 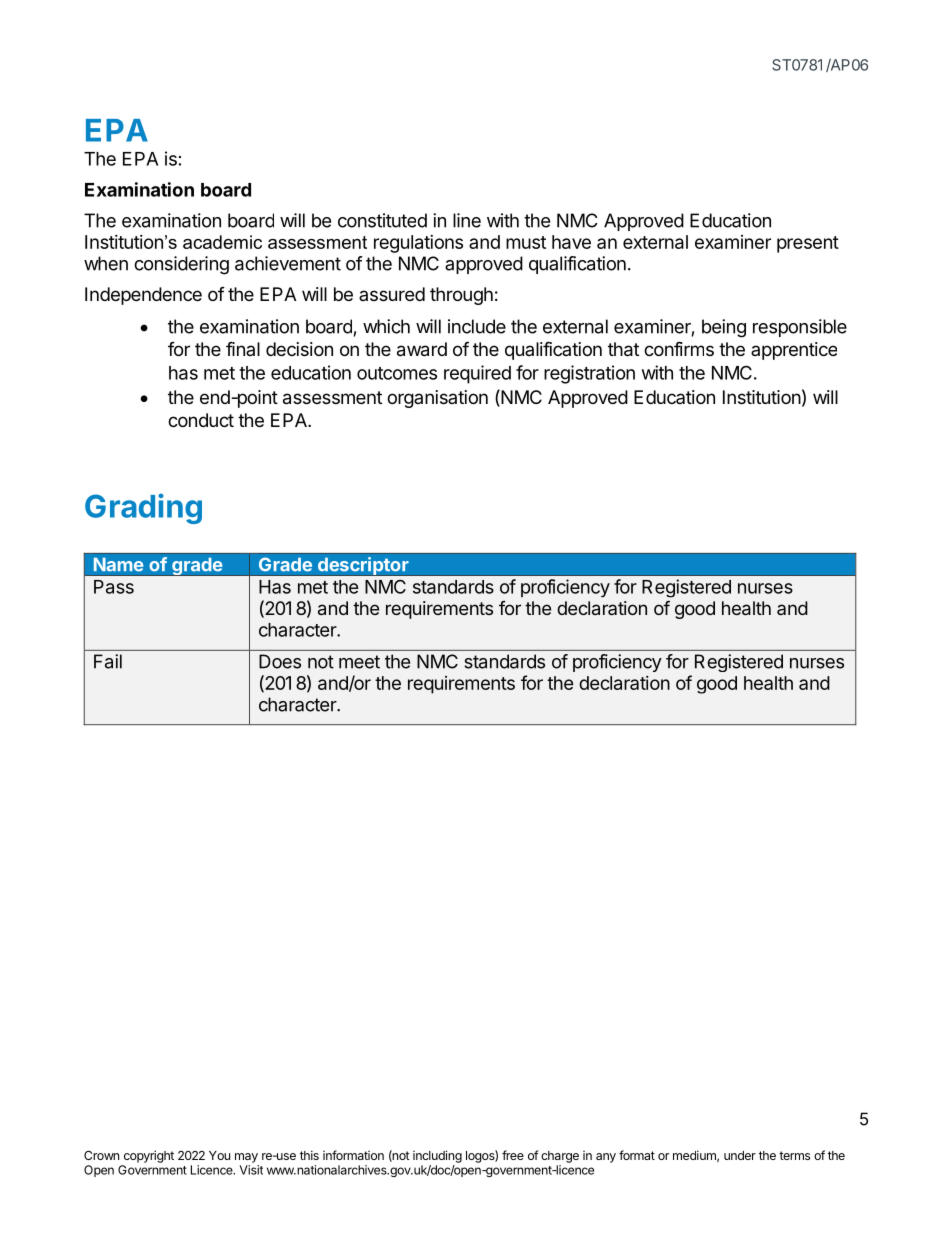 What do you see at coordinates (359, 662) in the document?
I see `meet` at bounding box center [359, 662].
